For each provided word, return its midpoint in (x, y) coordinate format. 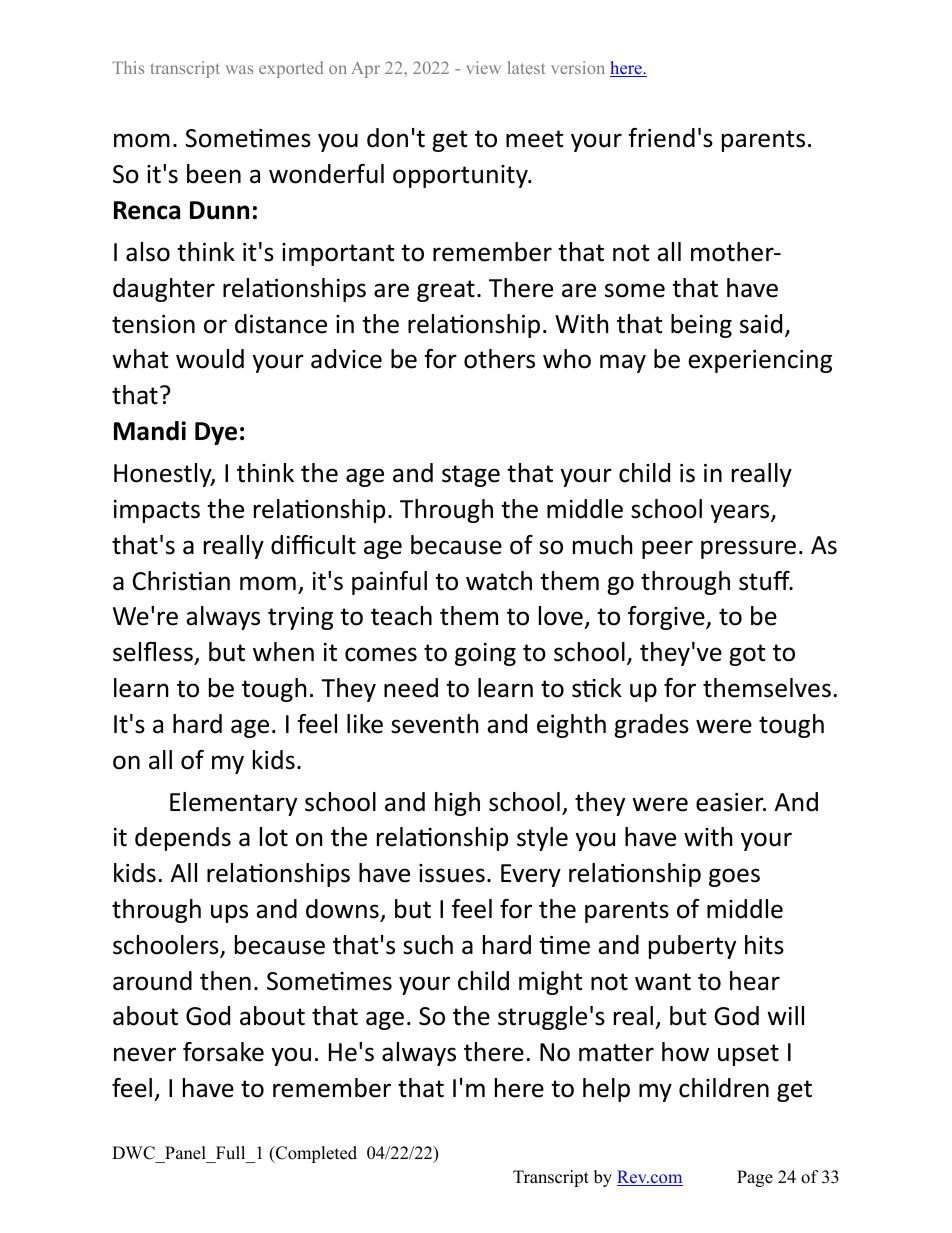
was (239, 69)
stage (471, 476)
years (741, 513)
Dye (216, 433)
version (578, 67)
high (457, 804)
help (606, 1090)
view (484, 67)
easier (731, 802)
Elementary (233, 804)
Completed (315, 1154)
